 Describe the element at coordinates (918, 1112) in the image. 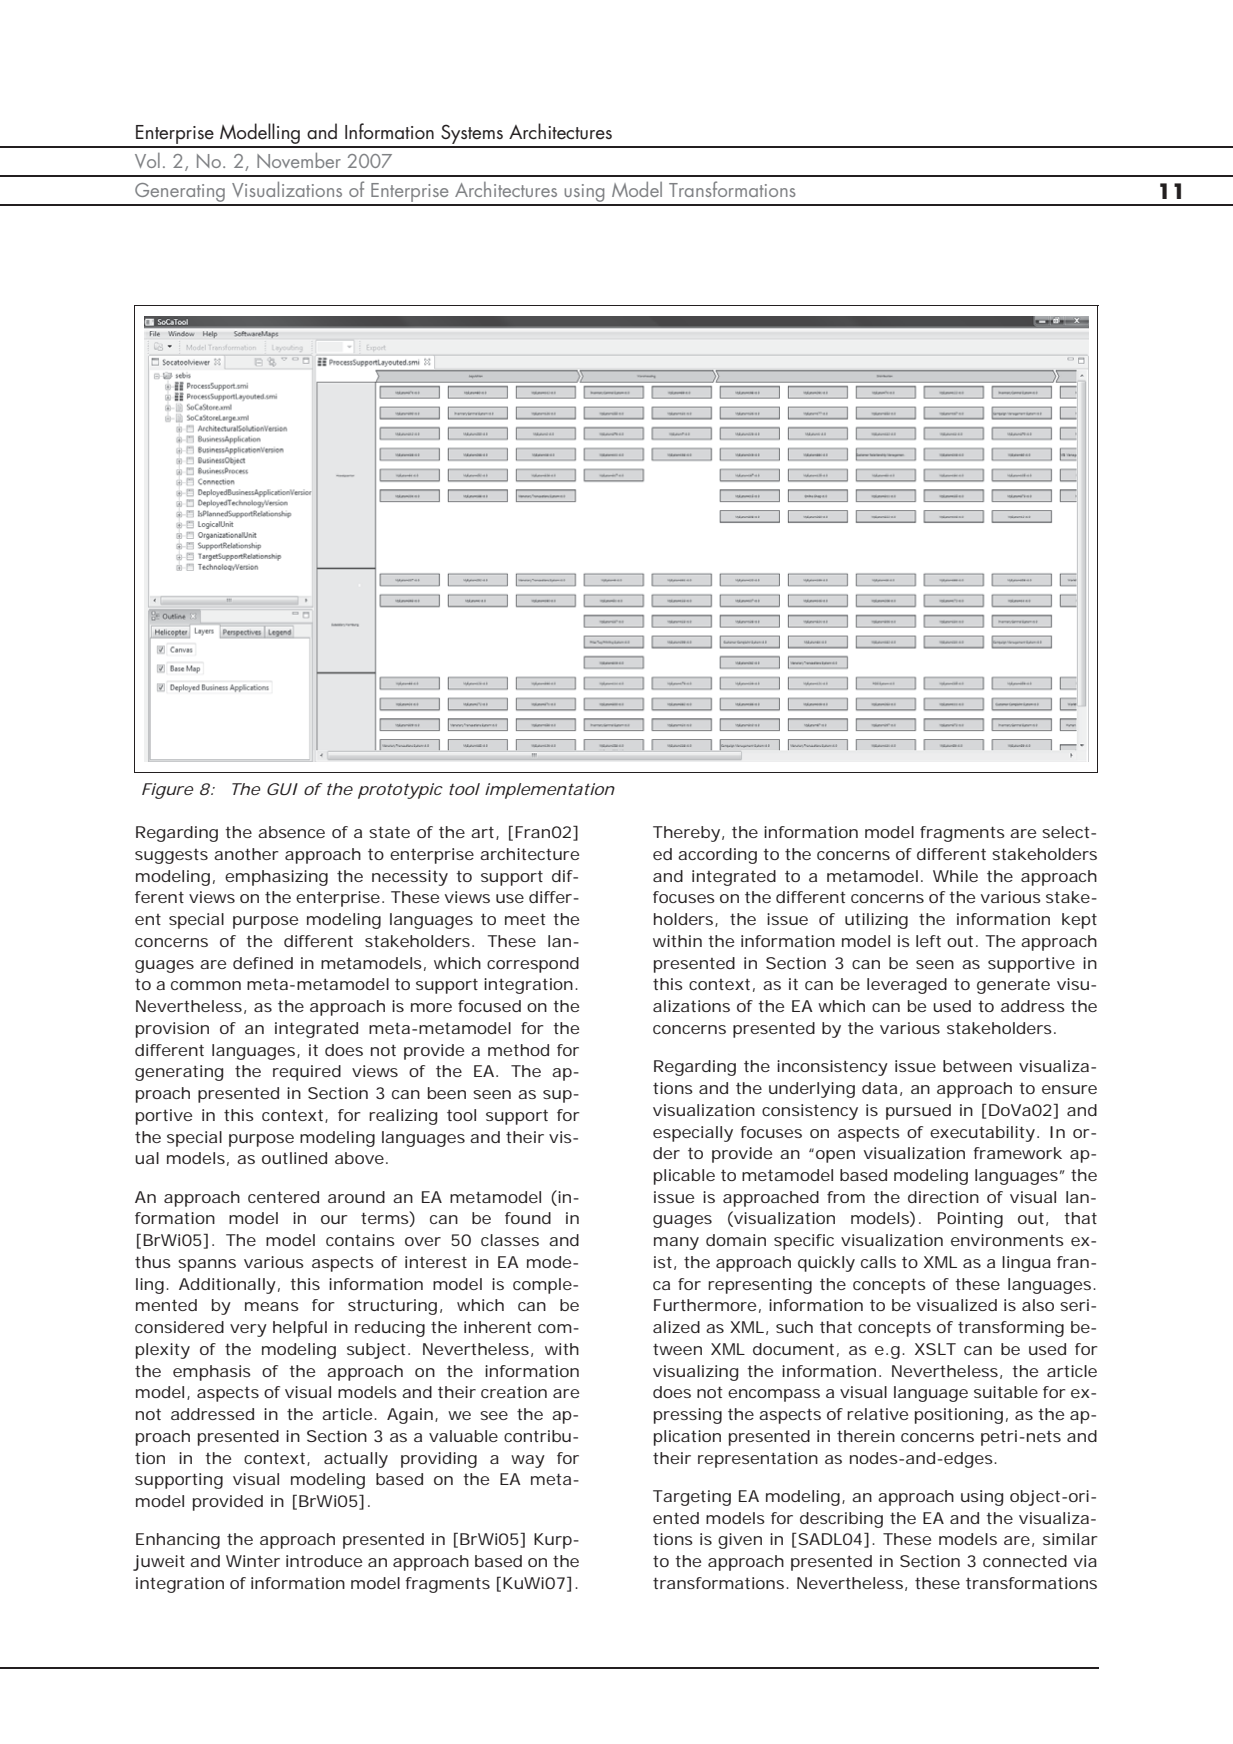

I see `pursued` at that location.
